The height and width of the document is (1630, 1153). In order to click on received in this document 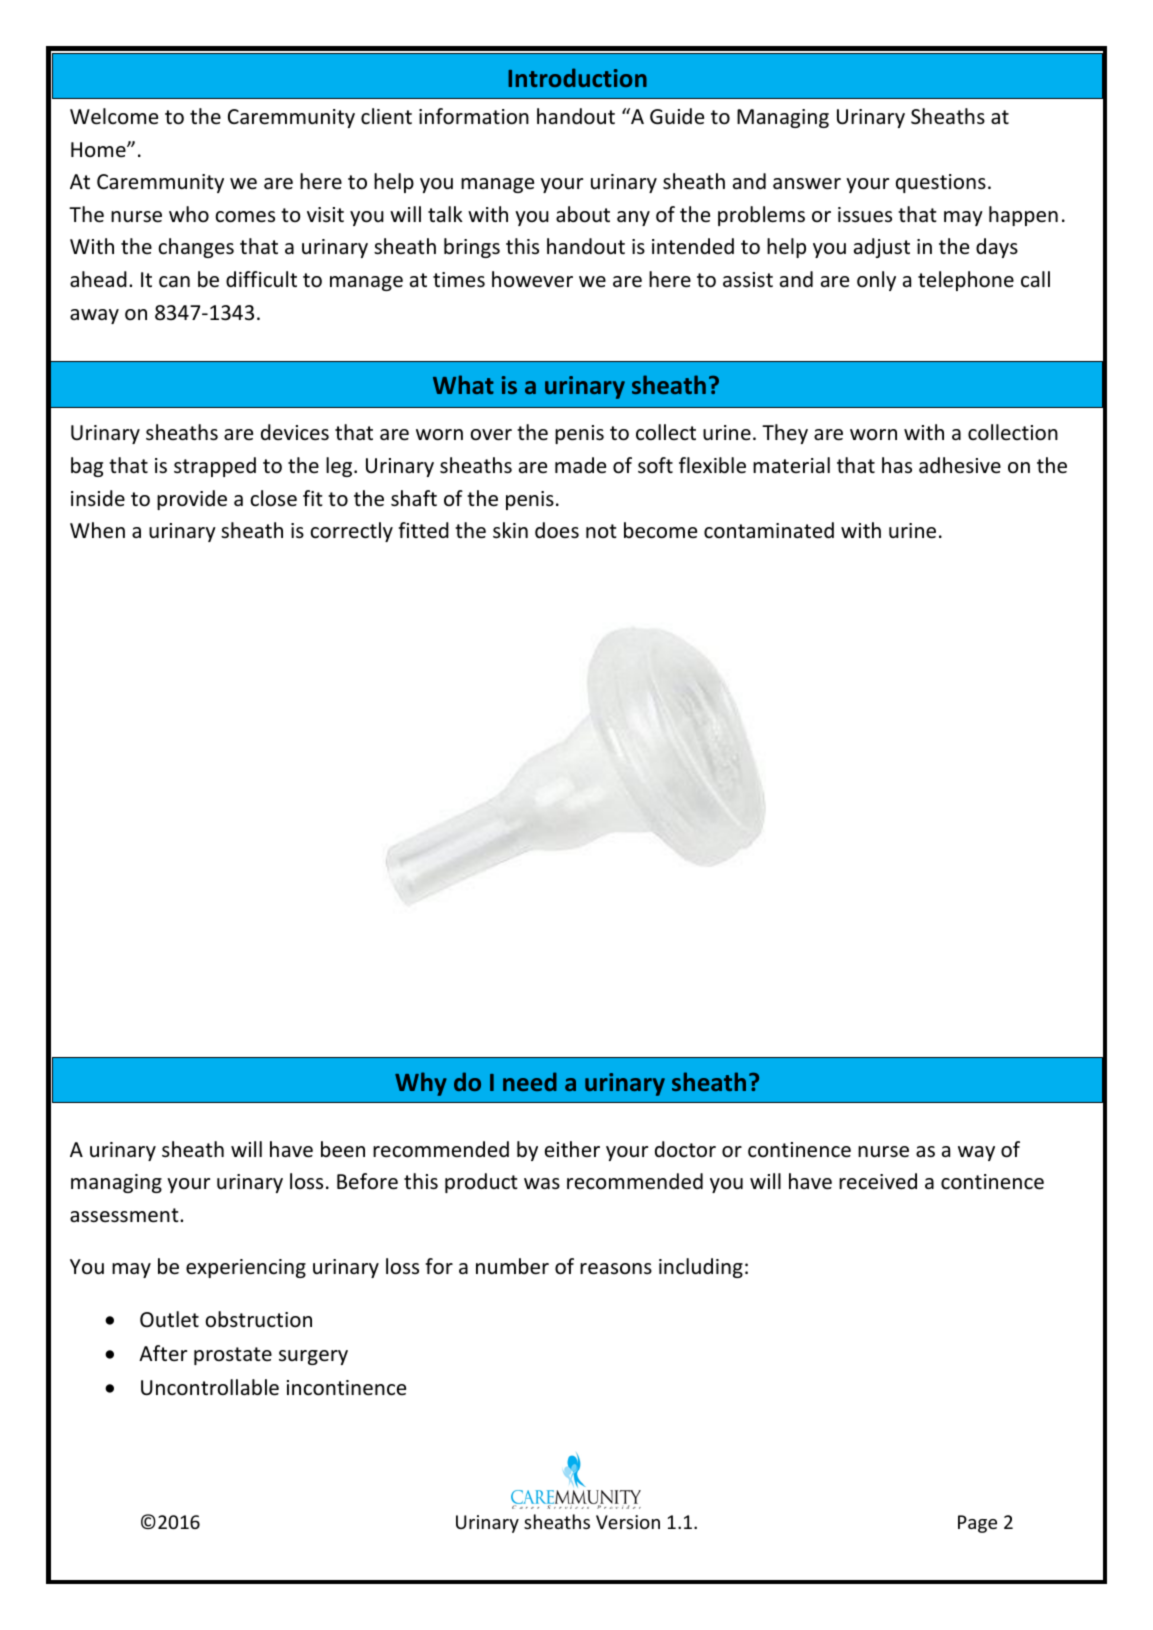, I will do `click(878, 1181)`.
